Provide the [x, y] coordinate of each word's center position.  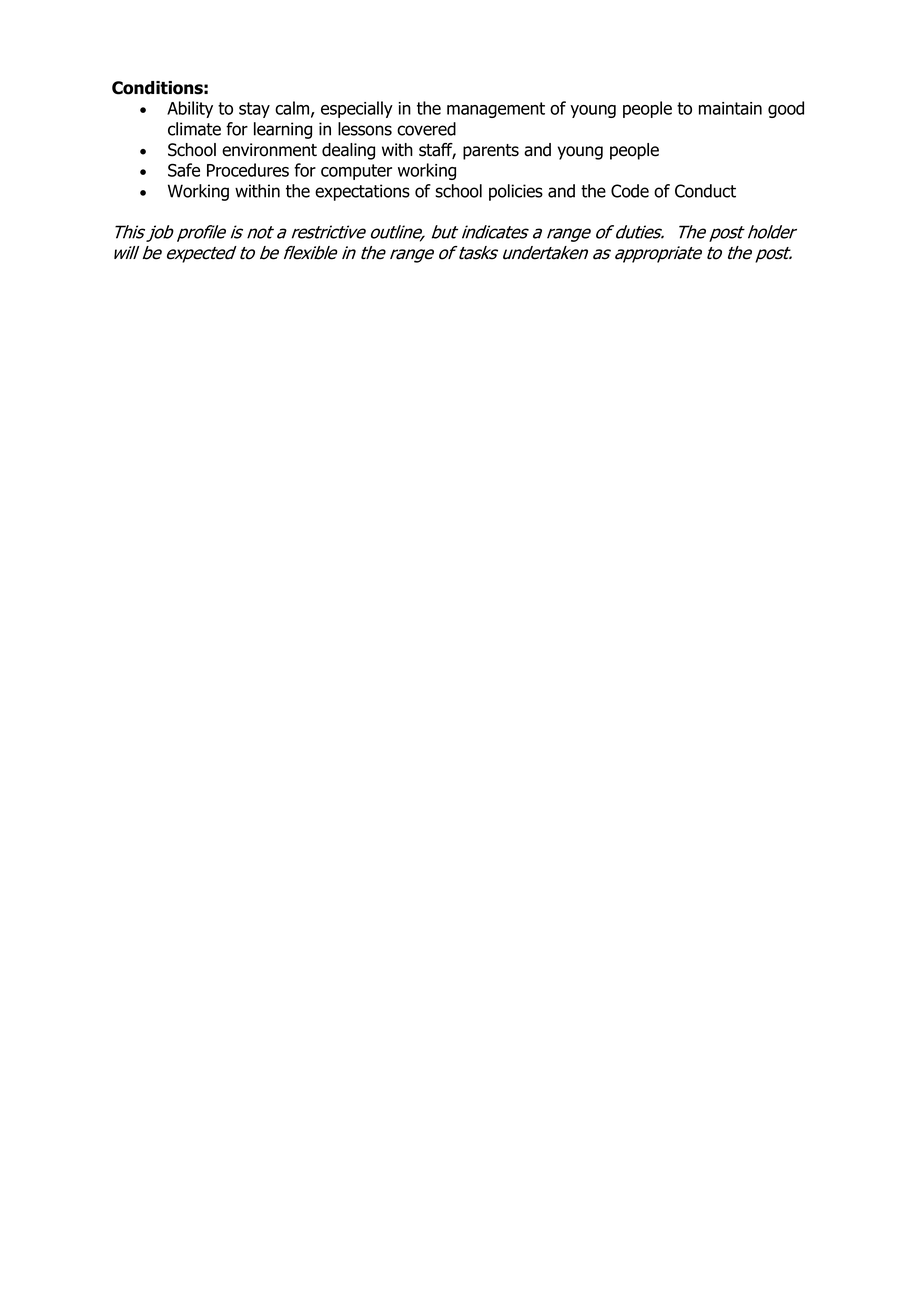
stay [254, 110]
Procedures [248, 170]
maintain [730, 108]
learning [283, 130]
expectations [362, 192]
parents [491, 152]
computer [356, 172]
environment [269, 150]
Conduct [705, 191]
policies [516, 192]
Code [630, 191]
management [496, 110]
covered [426, 129]
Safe [184, 170]
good [786, 109]
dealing [348, 151]
